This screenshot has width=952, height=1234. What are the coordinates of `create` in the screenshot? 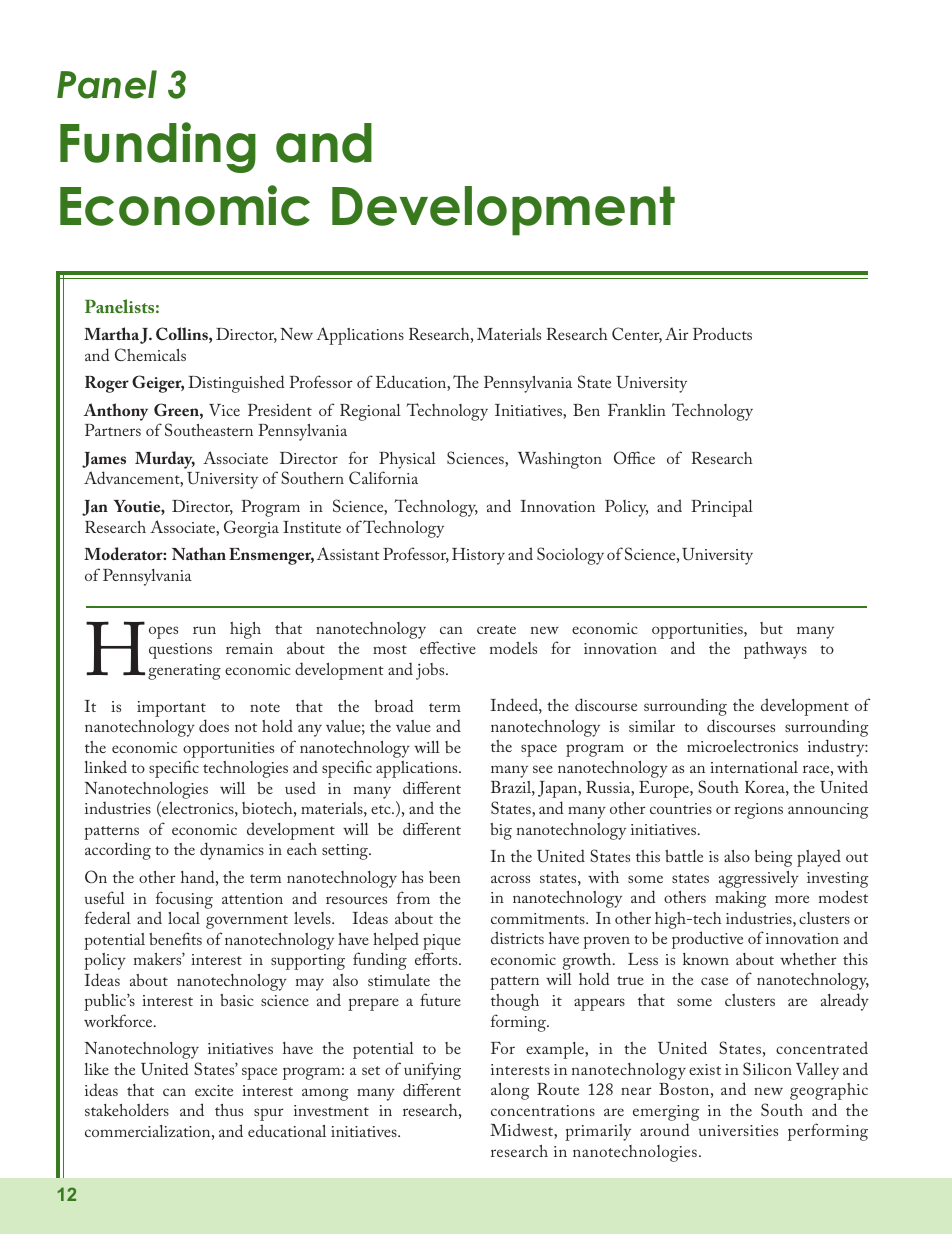 It's located at (496, 629).
